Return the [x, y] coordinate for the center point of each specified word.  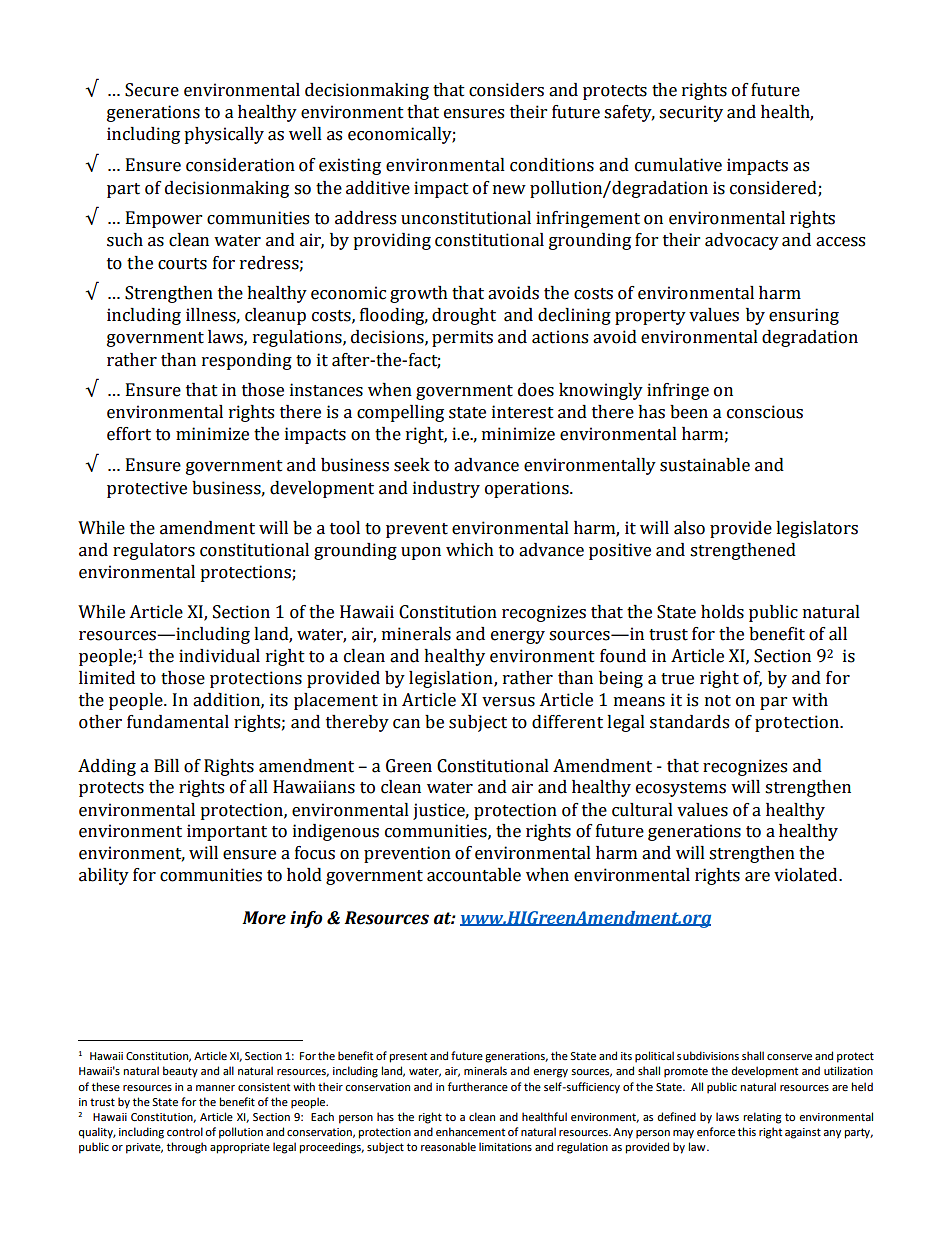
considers [506, 90]
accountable [474, 875]
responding [247, 361]
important [227, 832]
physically [224, 135]
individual [219, 656]
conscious [765, 412]
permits [462, 338]
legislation [452, 679]
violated [807, 875]
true [677, 679]
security [691, 113]
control [185, 1131]
